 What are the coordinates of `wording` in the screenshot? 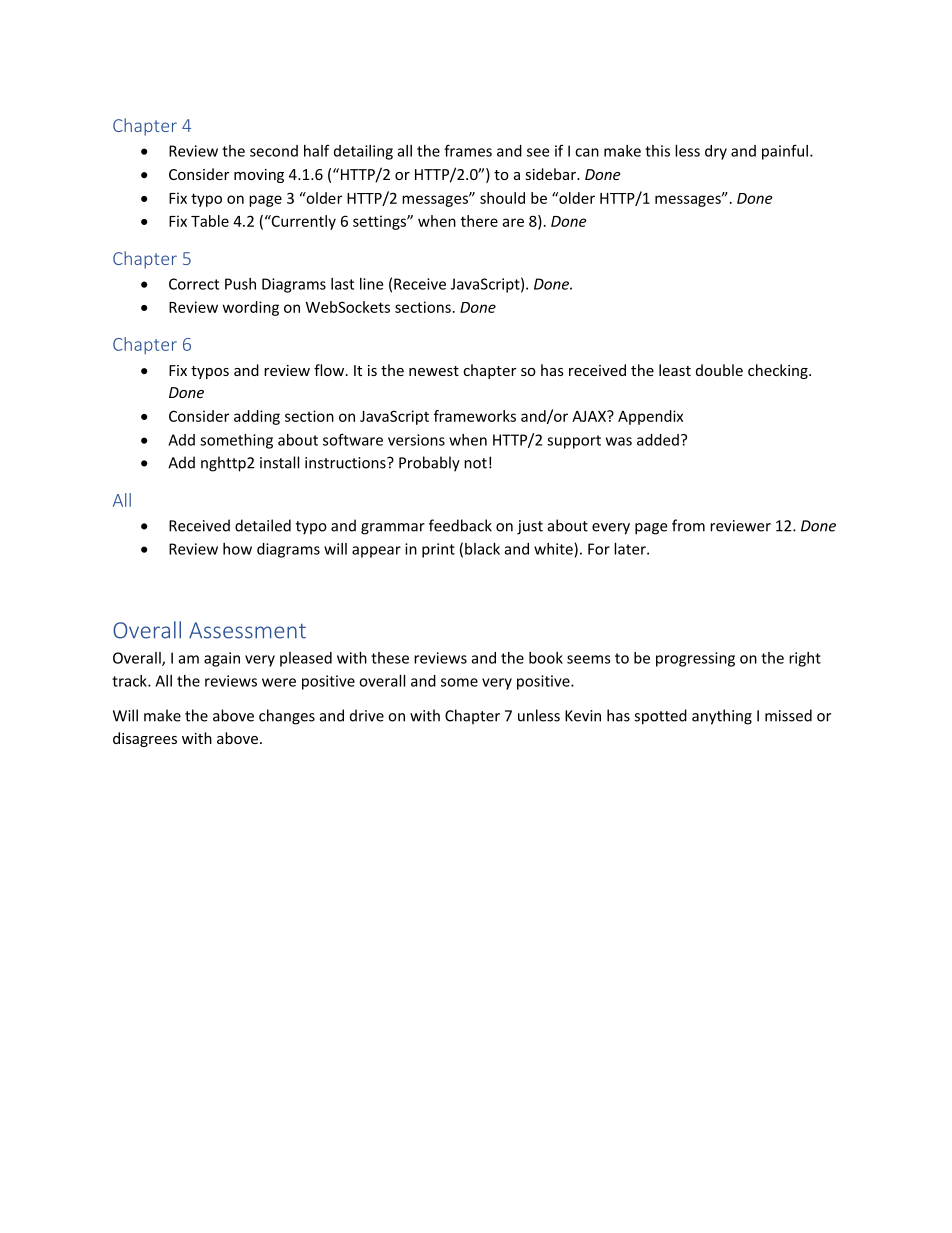 It's located at (251, 308).
